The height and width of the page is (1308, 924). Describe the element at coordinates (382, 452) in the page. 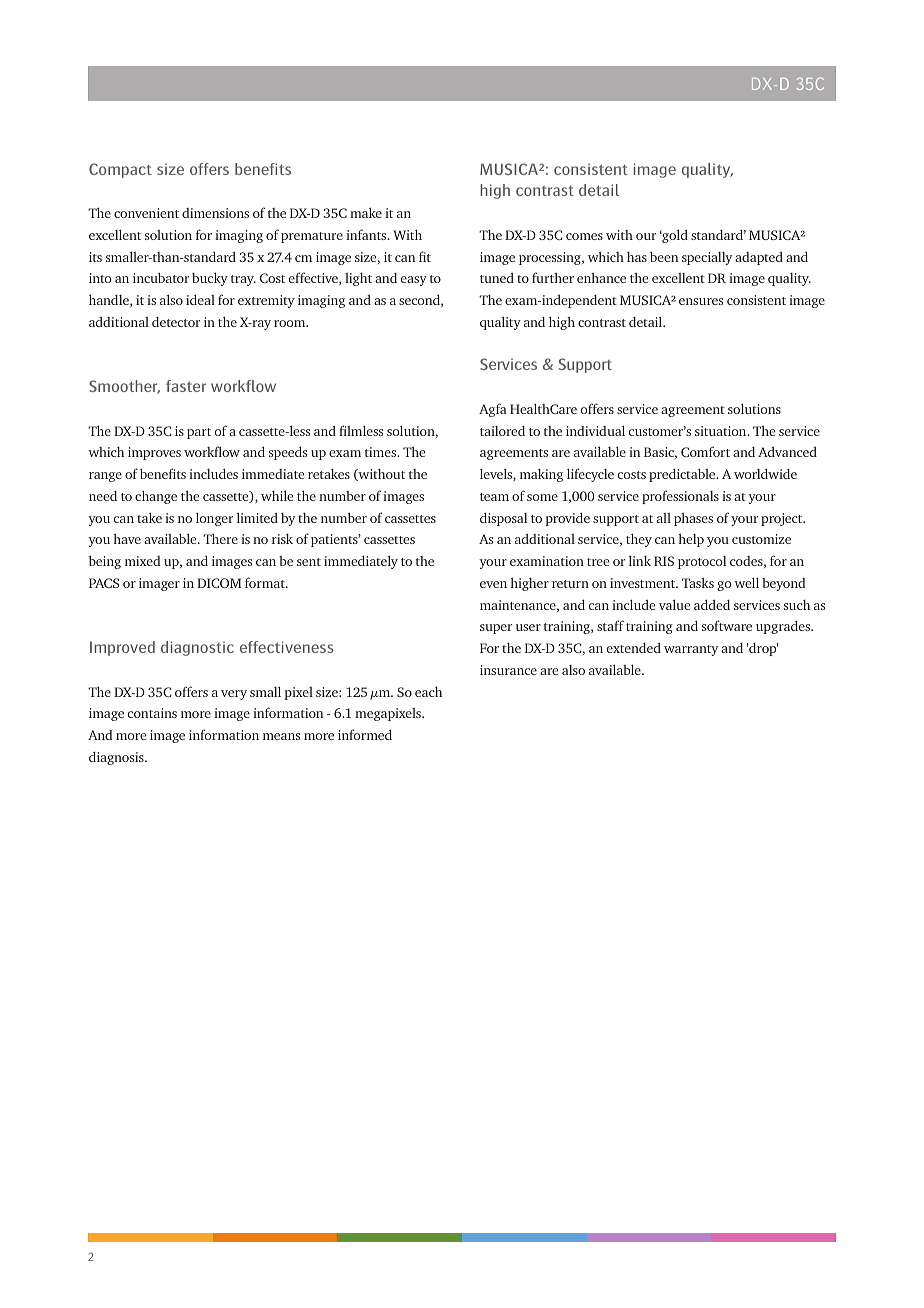

I see `times` at that location.
